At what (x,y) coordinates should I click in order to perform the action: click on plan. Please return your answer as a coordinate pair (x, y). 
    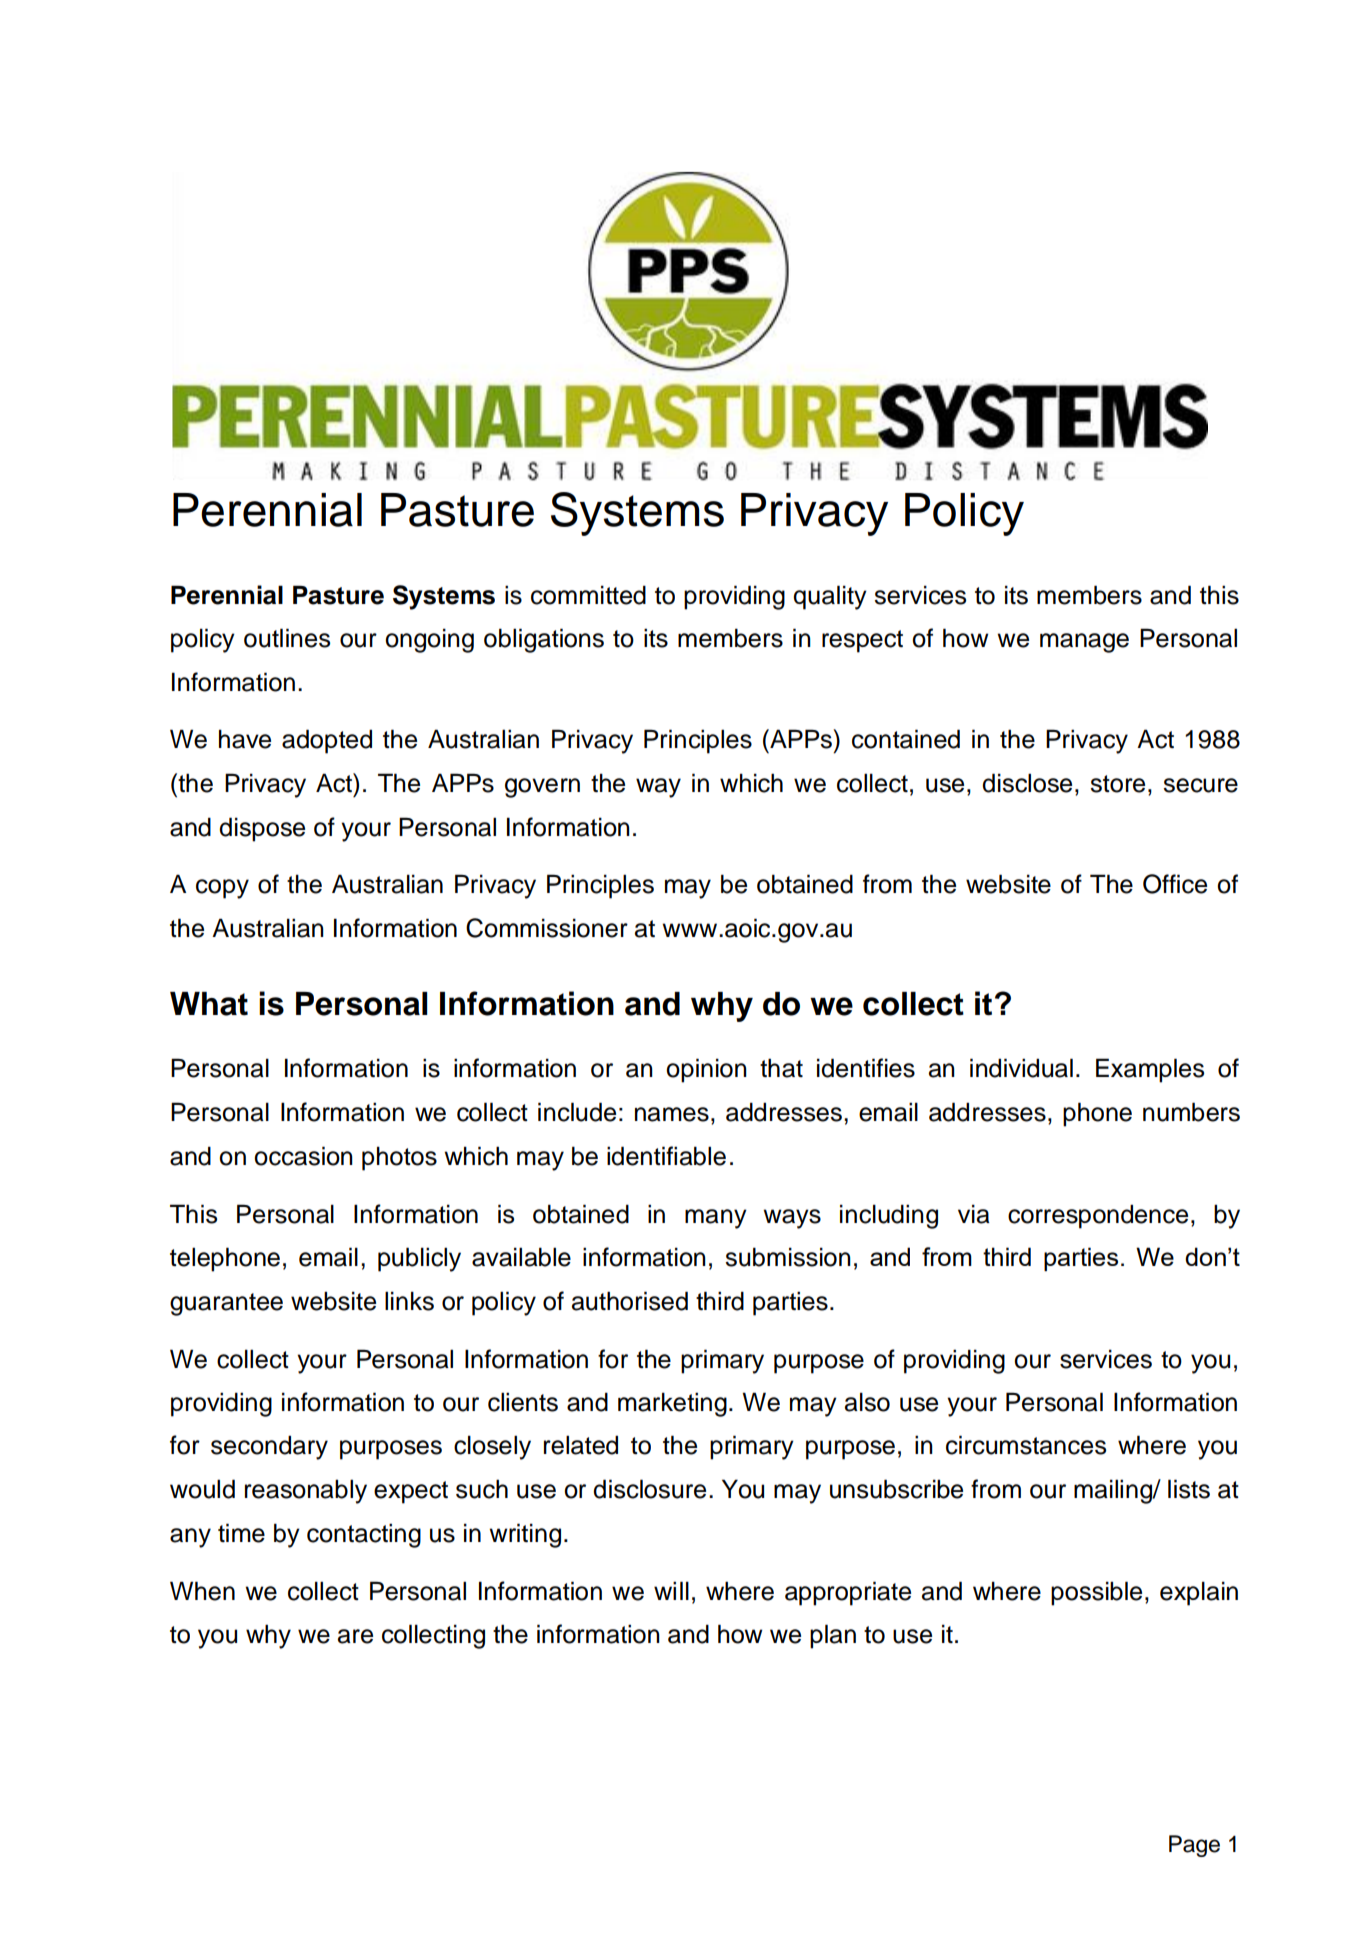
    Looking at the image, I should click on (833, 1636).
